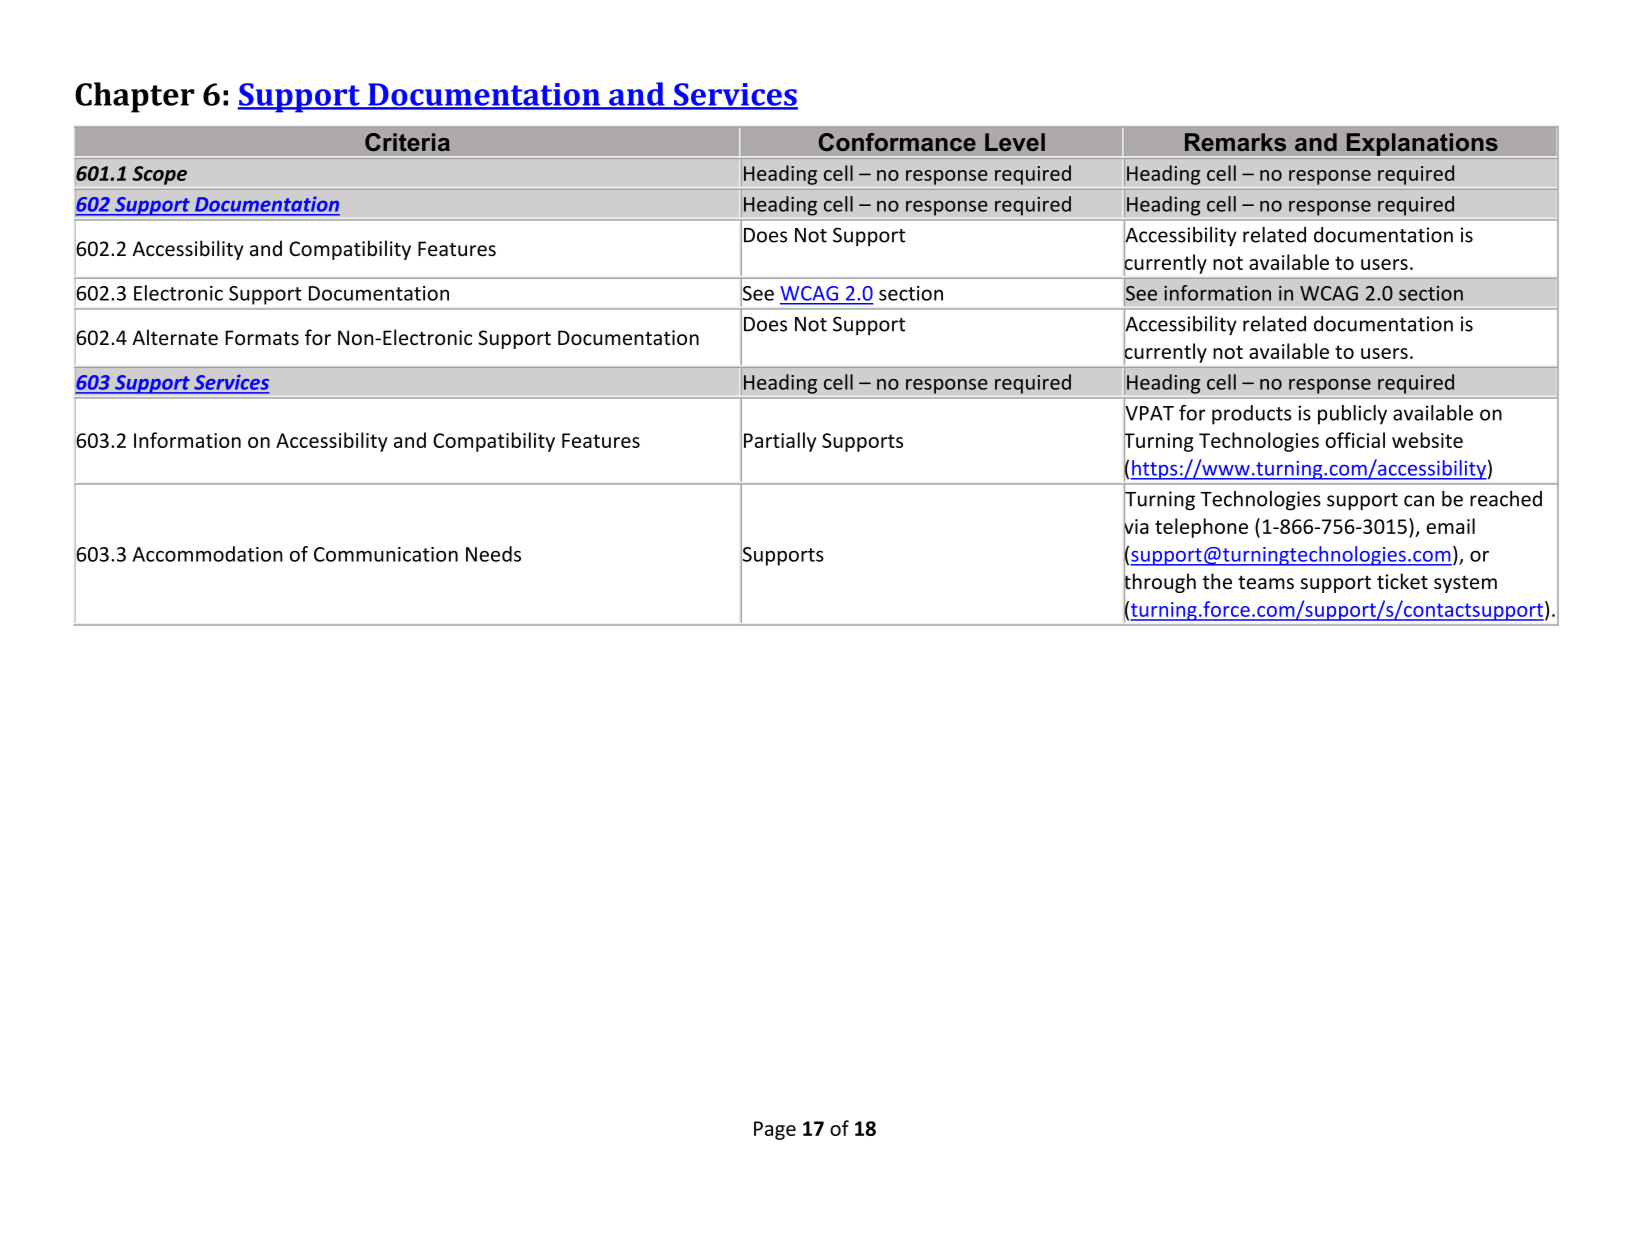  I want to click on Criteria, so click(407, 142).
